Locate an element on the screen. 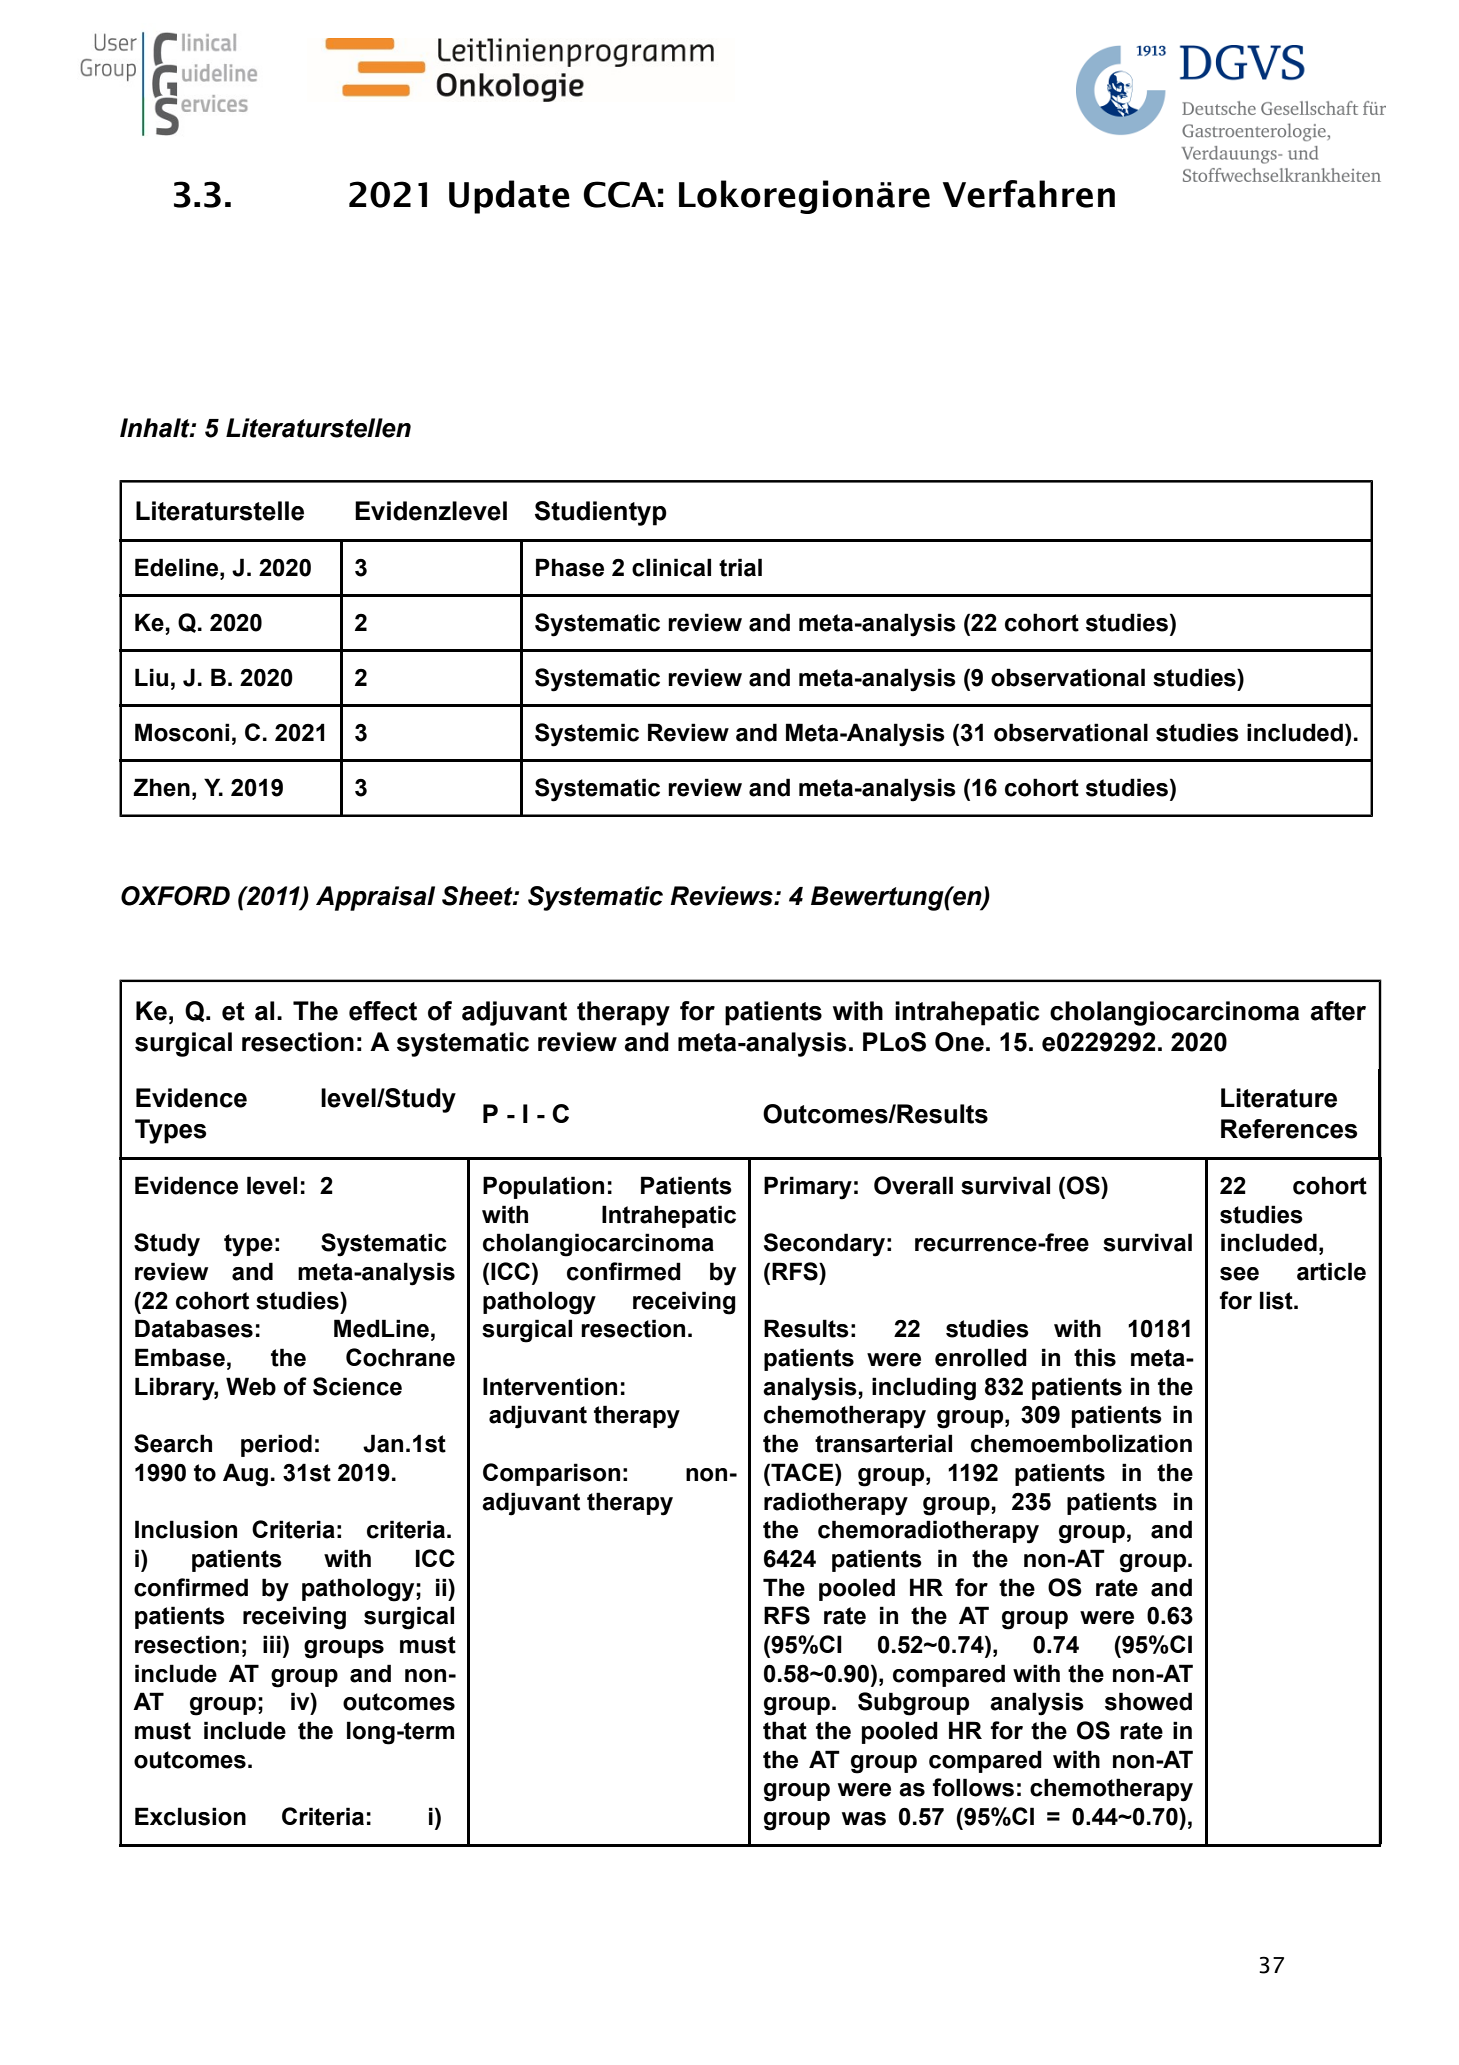 Image resolution: width=1459 pixels, height=2065 pixels. Exclusion is located at coordinates (190, 1816).
